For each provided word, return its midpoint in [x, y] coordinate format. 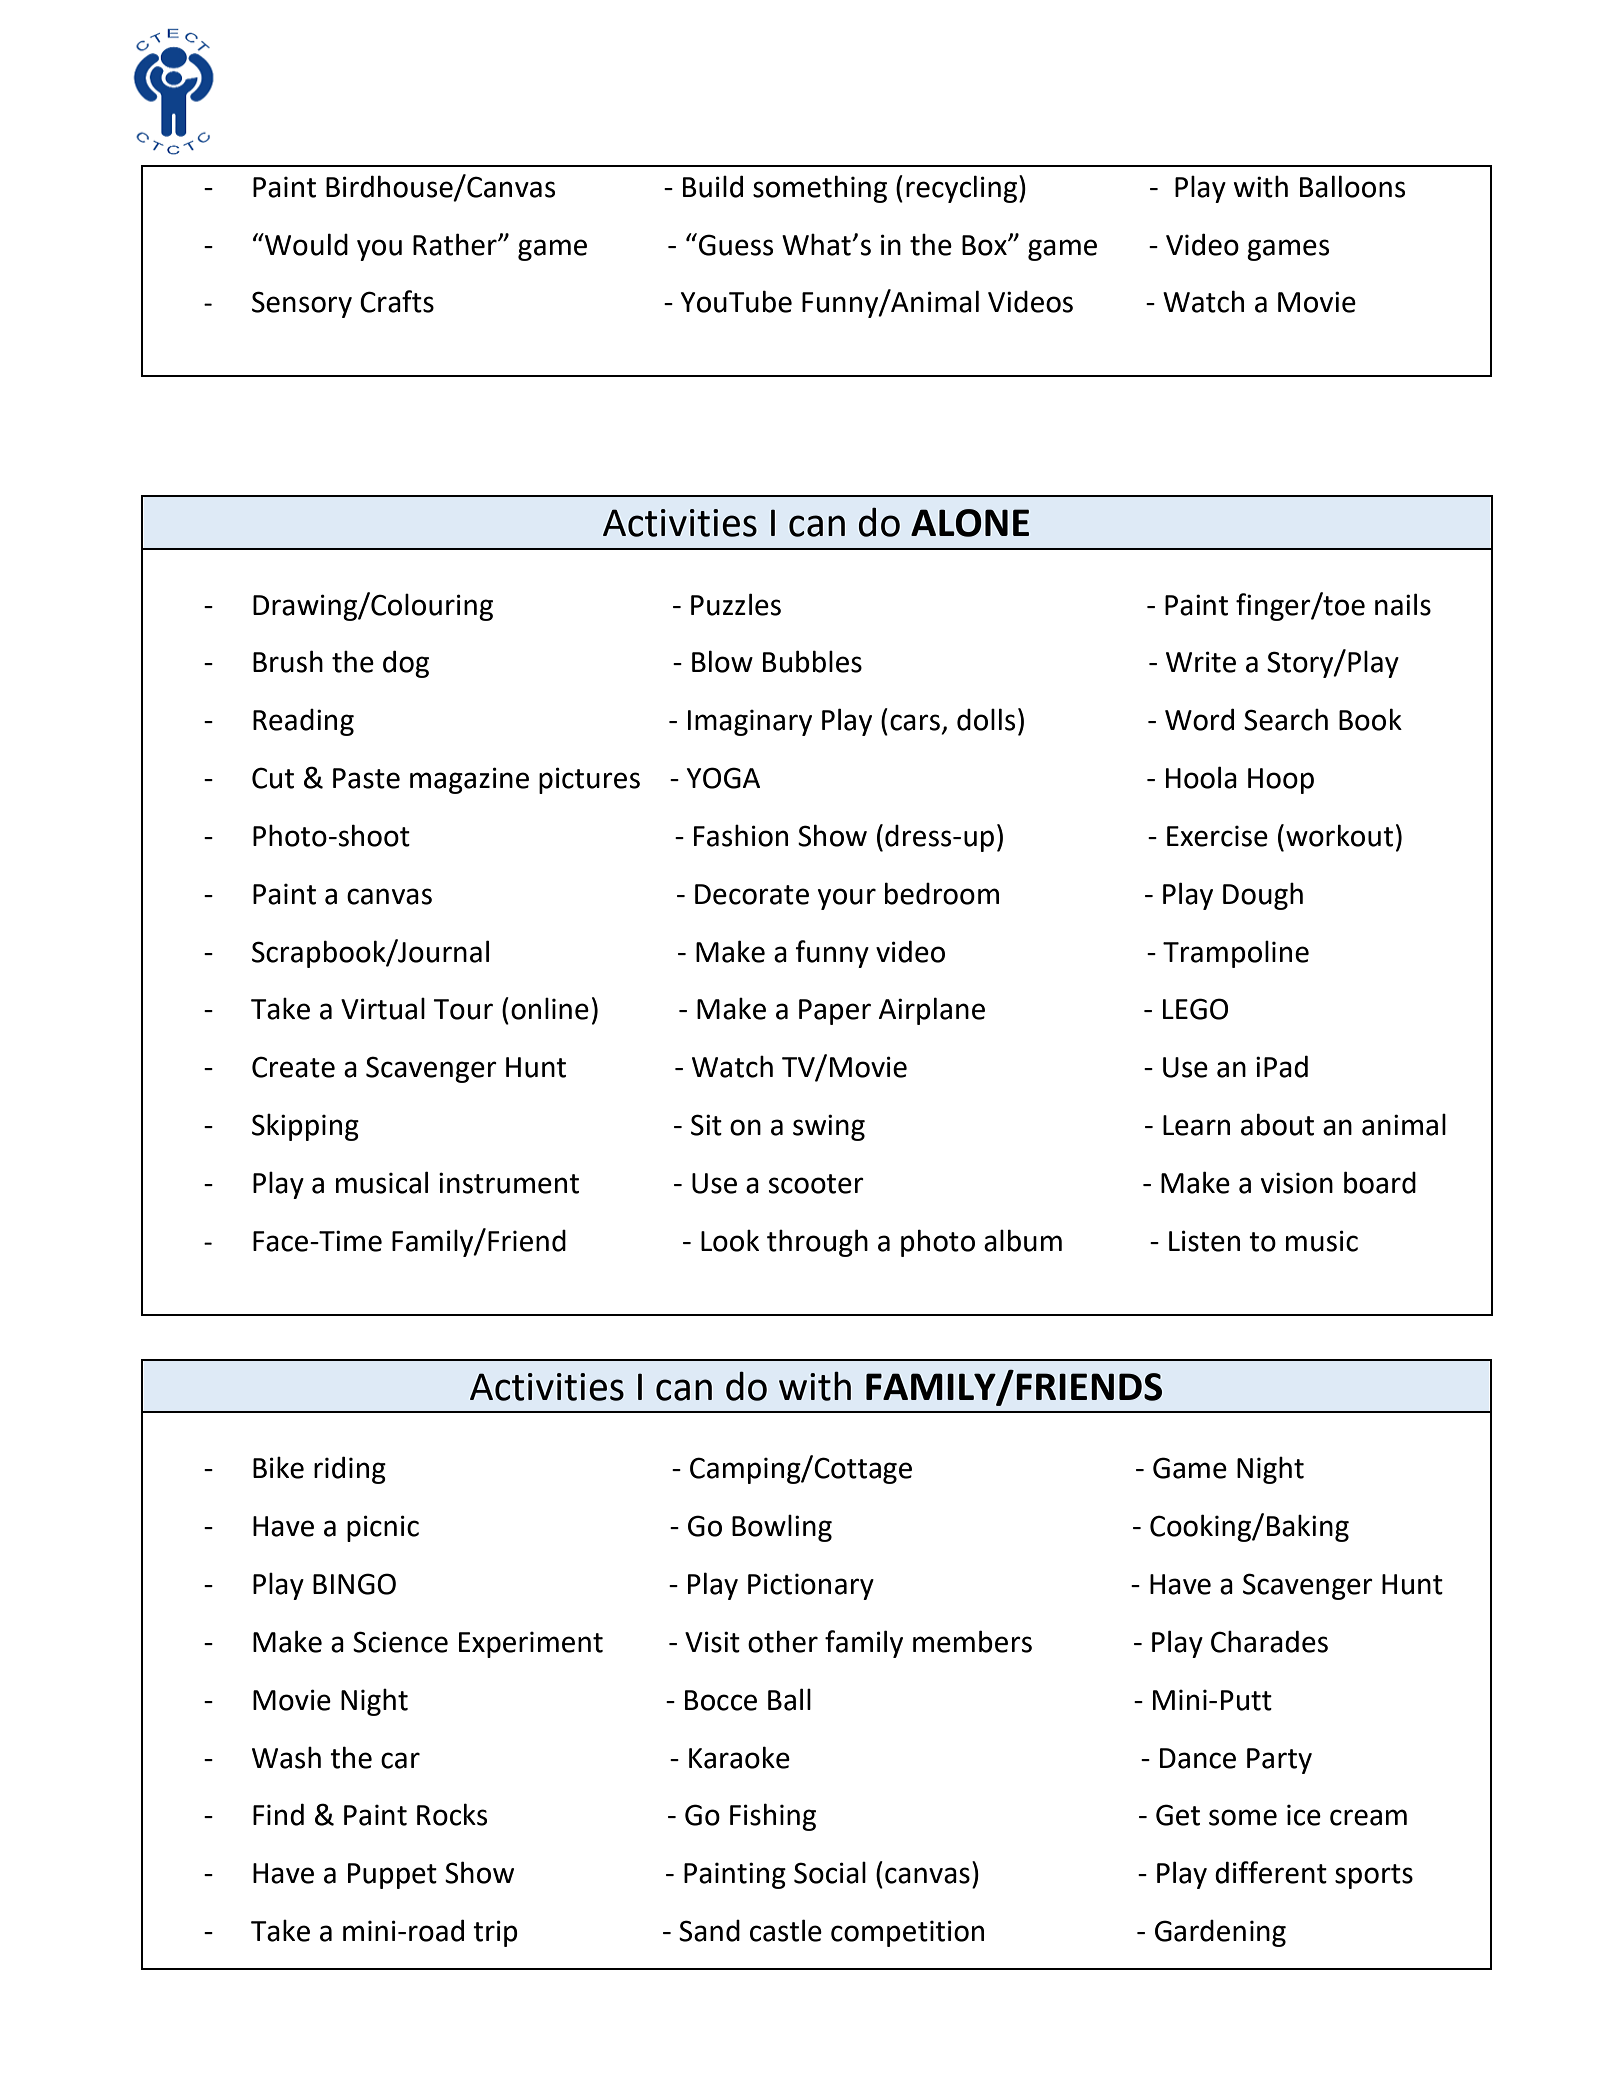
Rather [456, 244]
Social [830, 1872]
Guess [736, 245]
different [1271, 1872]
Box [985, 245]
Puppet [392, 1876]
